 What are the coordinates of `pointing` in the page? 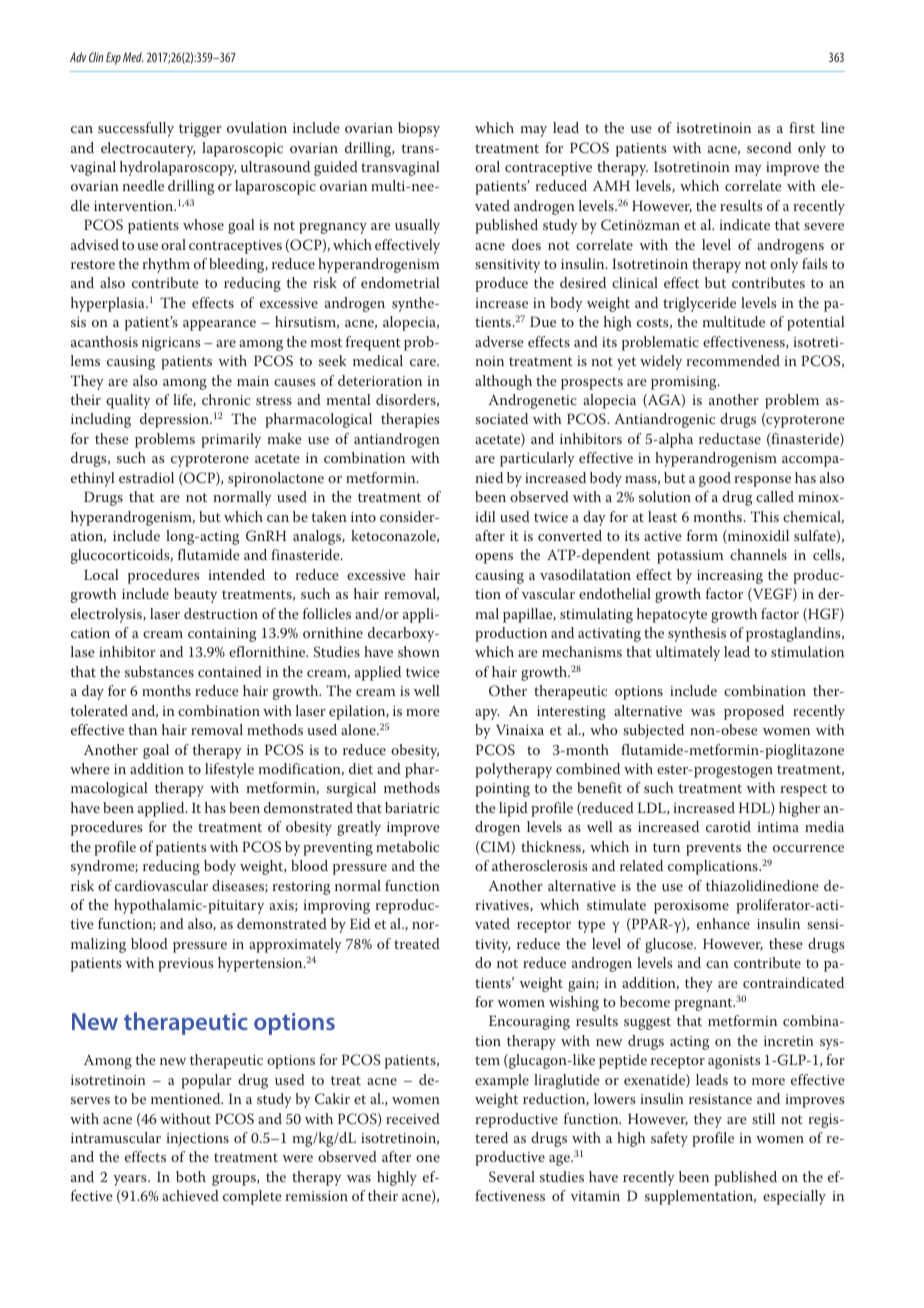 It's located at (502, 790).
